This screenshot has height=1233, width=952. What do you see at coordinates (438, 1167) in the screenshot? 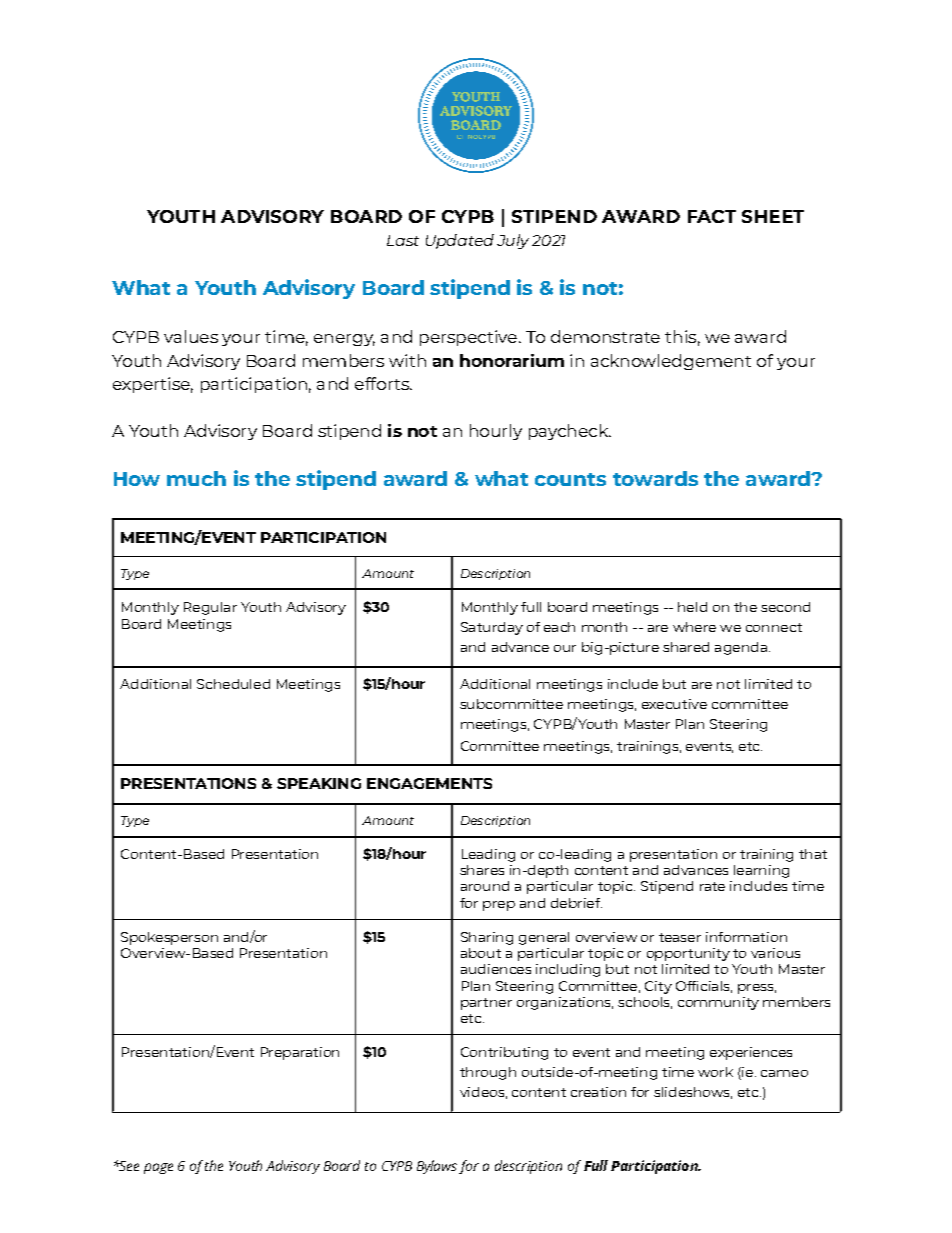
I see `Bylaws` at bounding box center [438, 1167].
